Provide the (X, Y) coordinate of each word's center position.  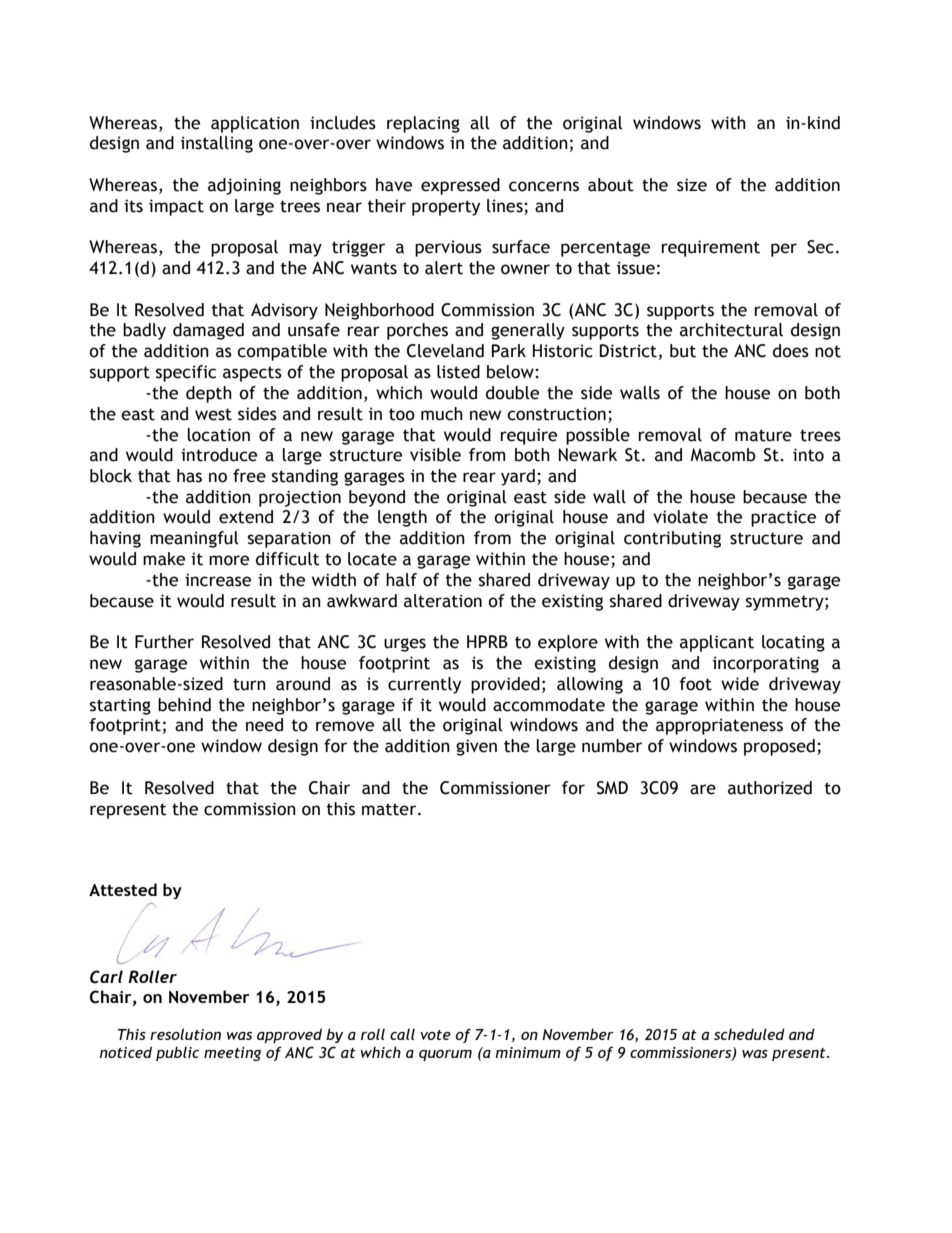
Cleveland (445, 351)
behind (184, 705)
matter (390, 809)
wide (740, 684)
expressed (460, 186)
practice (783, 518)
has (189, 476)
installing (217, 144)
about (611, 185)
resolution (185, 1034)
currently (424, 685)
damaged (208, 331)
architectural (731, 330)
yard (518, 477)
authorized (770, 788)
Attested (123, 889)
